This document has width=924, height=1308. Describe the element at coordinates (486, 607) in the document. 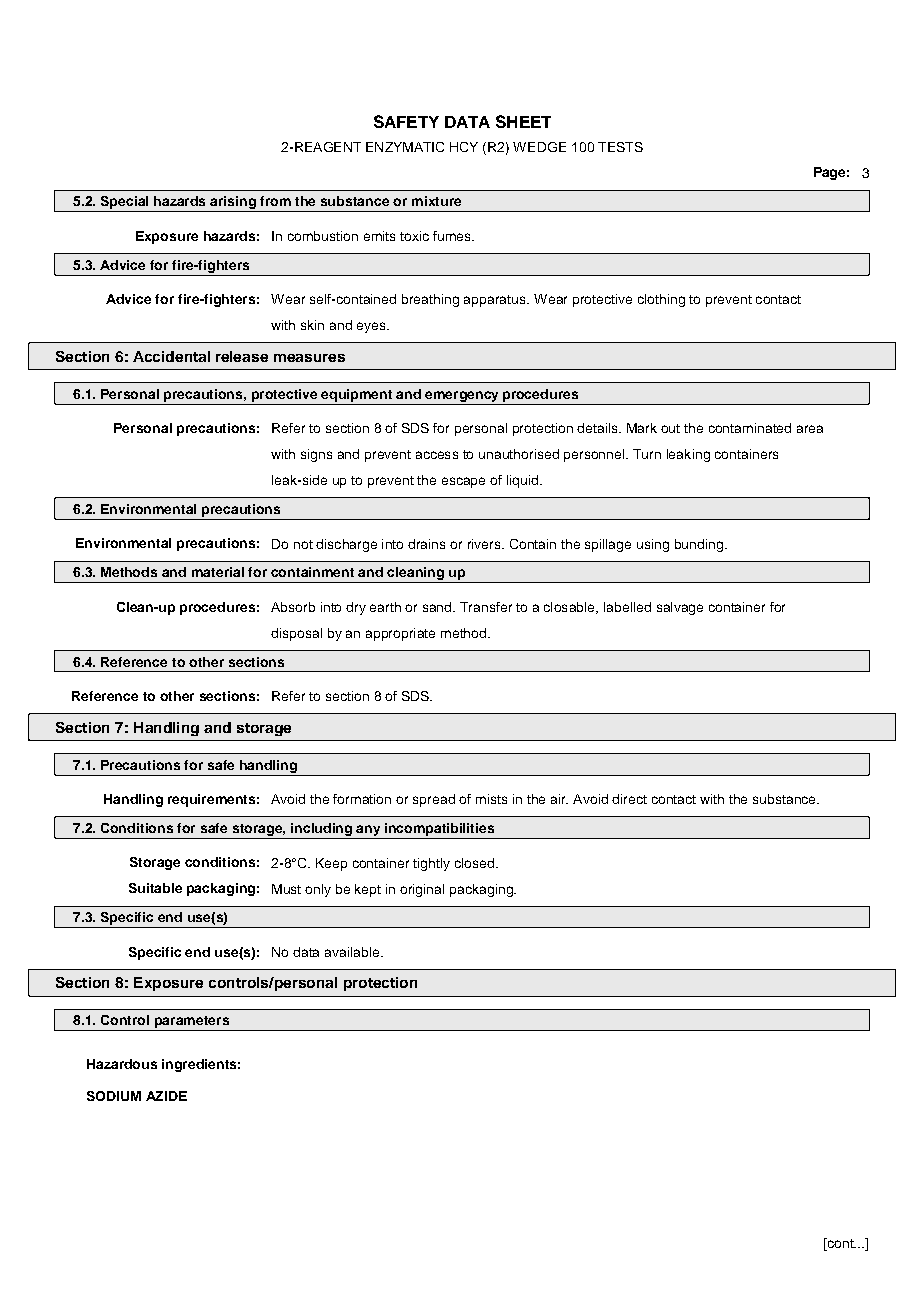

I see `Transfer` at that location.
